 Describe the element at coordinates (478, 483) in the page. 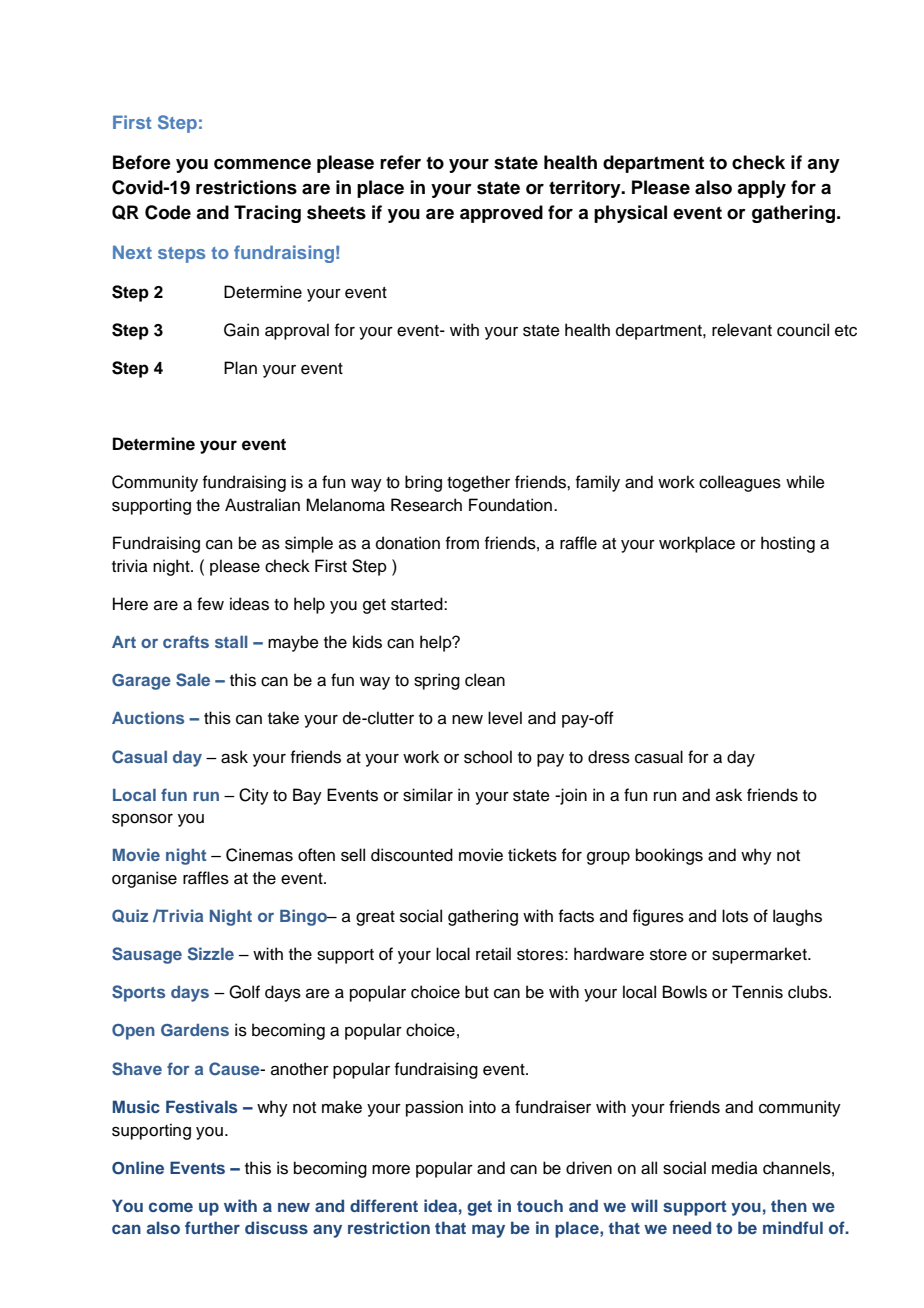

I see `together` at that location.
